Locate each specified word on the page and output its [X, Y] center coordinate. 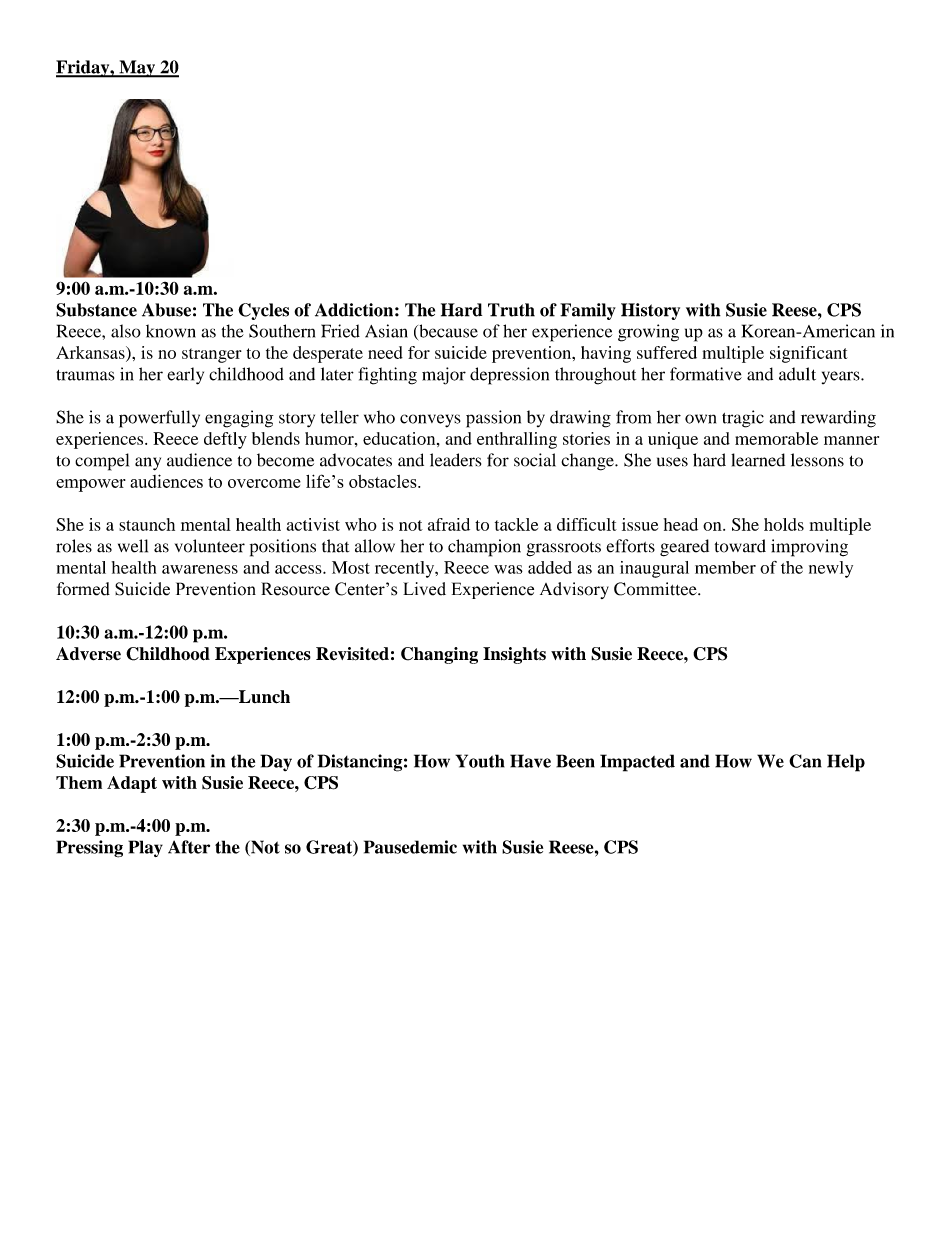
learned [758, 460]
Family [588, 311]
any [148, 464]
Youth [480, 761]
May [137, 69]
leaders [455, 460]
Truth [511, 310]
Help [846, 763]
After [189, 847]
